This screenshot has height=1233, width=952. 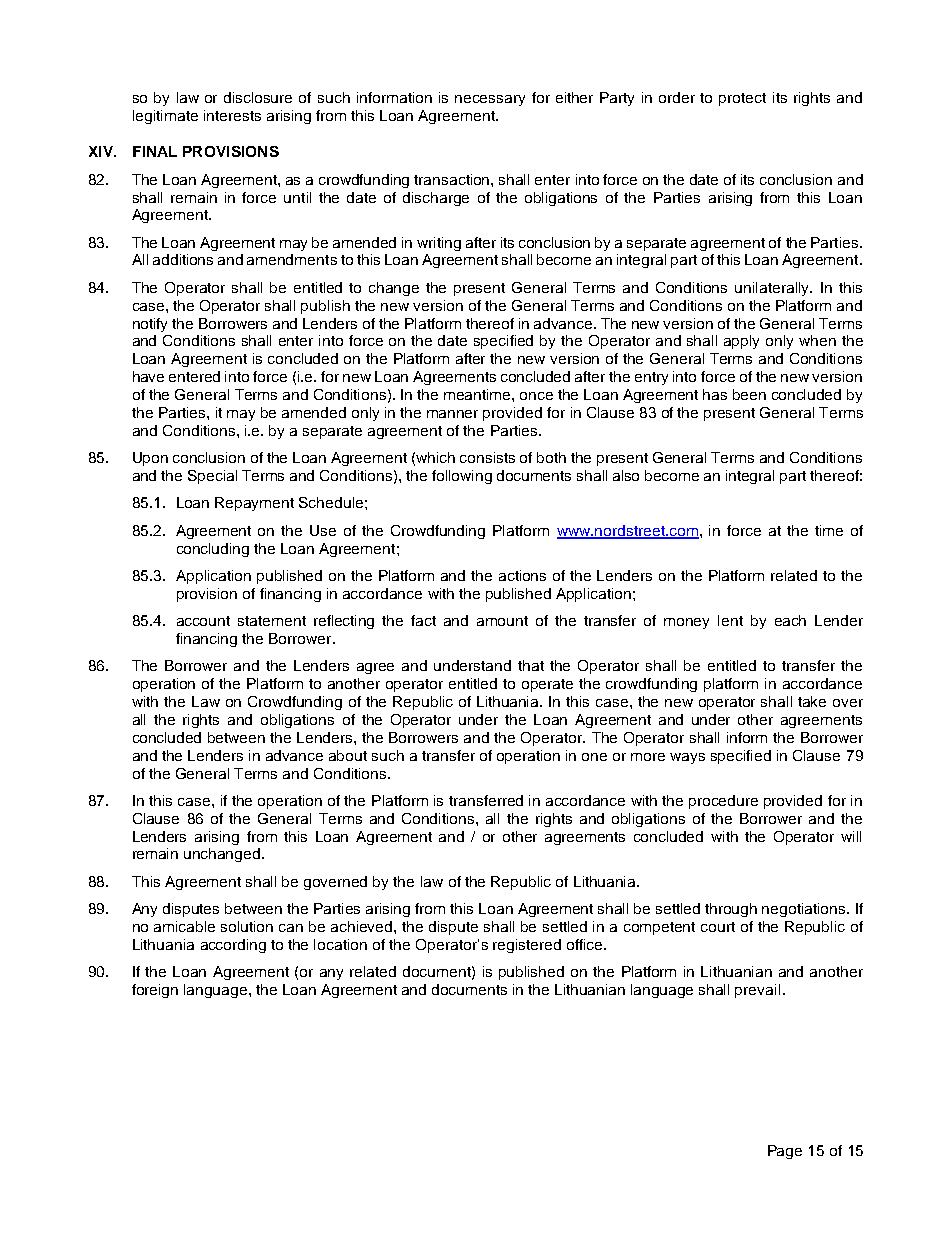 What do you see at coordinates (742, 99) in the screenshot?
I see `protect` at bounding box center [742, 99].
